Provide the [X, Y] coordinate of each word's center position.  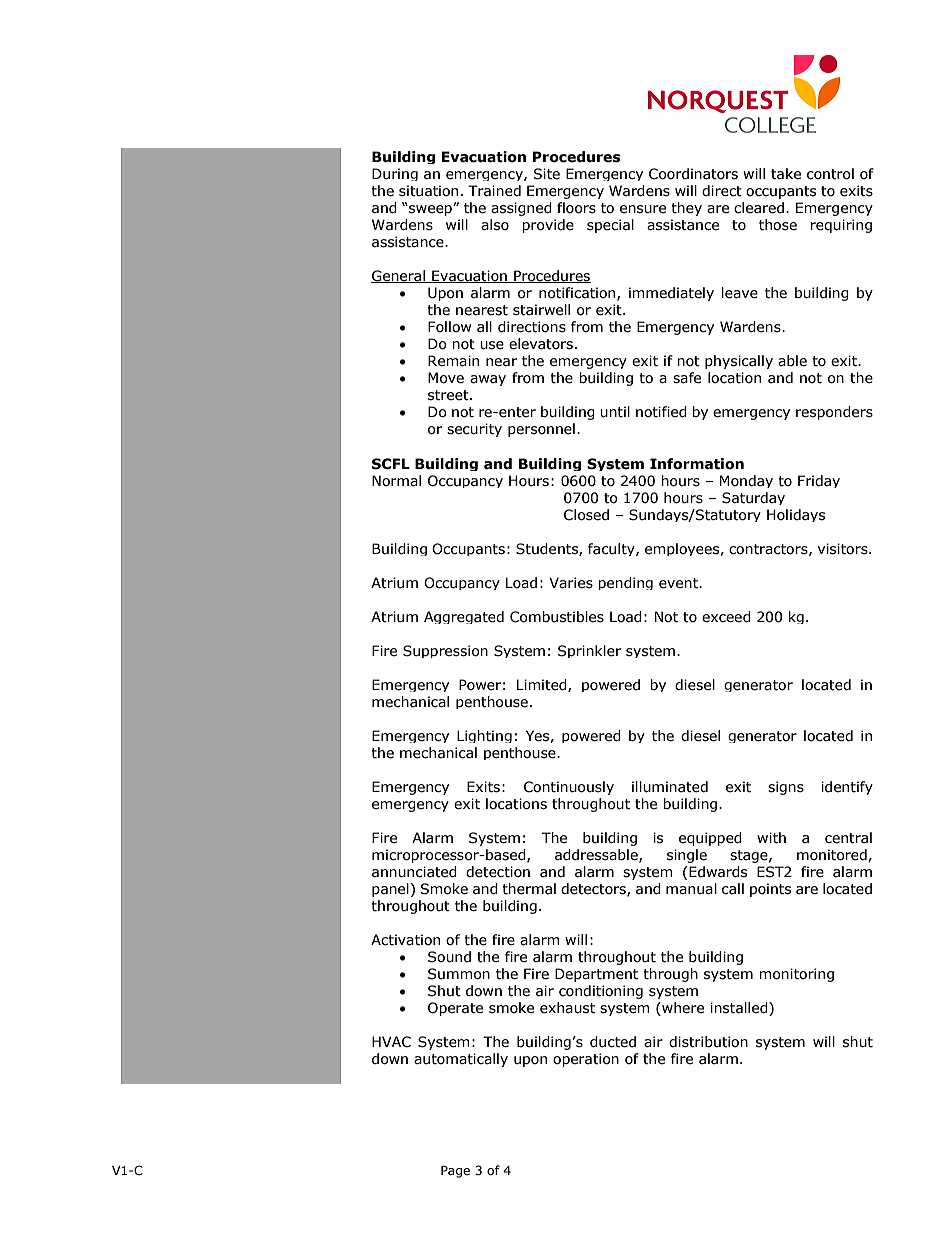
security [474, 430]
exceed [726, 617]
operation [586, 1060]
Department [596, 975]
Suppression [445, 651]
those [778, 225]
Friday [819, 481]
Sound [449, 957]
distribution [708, 1042]
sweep [430, 210]
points [770, 890]
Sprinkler [589, 651]
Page [455, 1172]
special [610, 226]
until [615, 412]
